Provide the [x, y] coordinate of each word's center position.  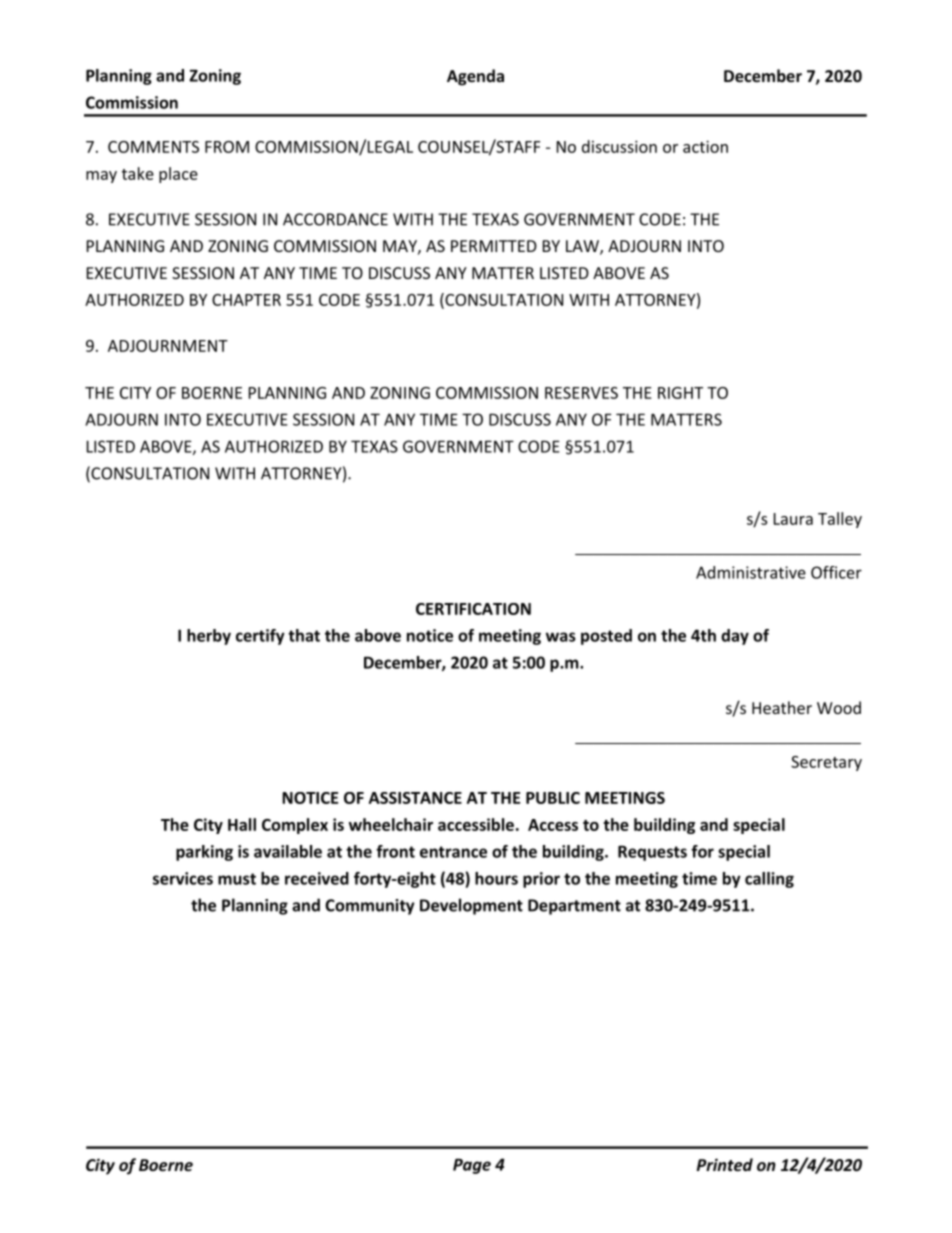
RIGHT [680, 393]
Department [574, 907]
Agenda [475, 77]
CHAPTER [246, 300]
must [237, 879]
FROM [227, 147]
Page [472, 1166]
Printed [725, 1164]
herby [209, 637]
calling [769, 880]
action [705, 146]
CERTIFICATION [473, 609]
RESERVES [581, 393]
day [735, 637]
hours [496, 878]
